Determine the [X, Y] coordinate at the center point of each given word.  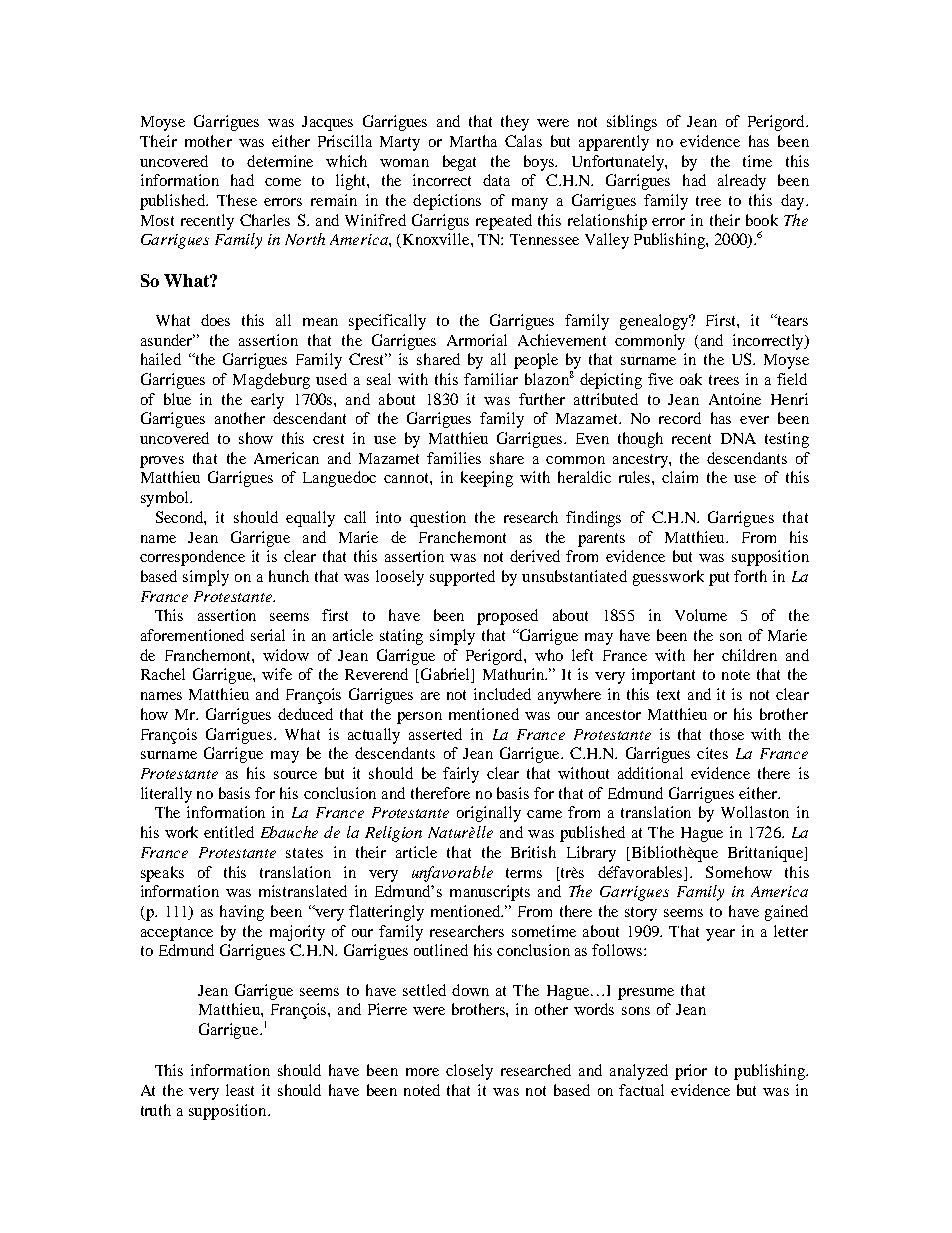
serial [268, 635]
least [240, 1090]
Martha [473, 141]
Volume [701, 615]
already [742, 182]
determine [280, 161]
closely [469, 1072]
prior [691, 1072]
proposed [507, 617]
